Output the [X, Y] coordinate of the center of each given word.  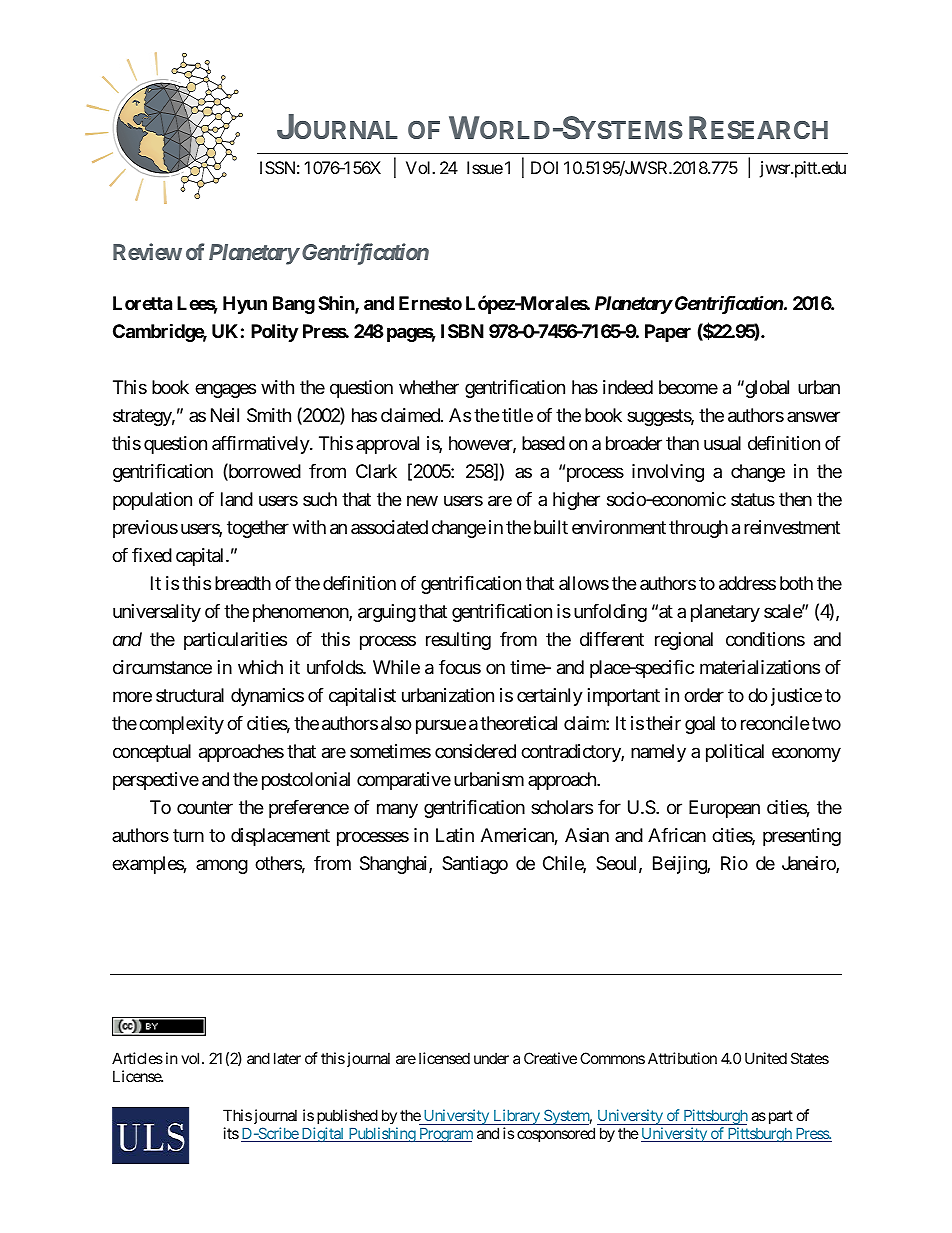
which [260, 667]
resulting [458, 641]
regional [684, 641]
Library [516, 1118]
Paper [668, 333]
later [287, 1058]
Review [147, 251]
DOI [544, 167]
